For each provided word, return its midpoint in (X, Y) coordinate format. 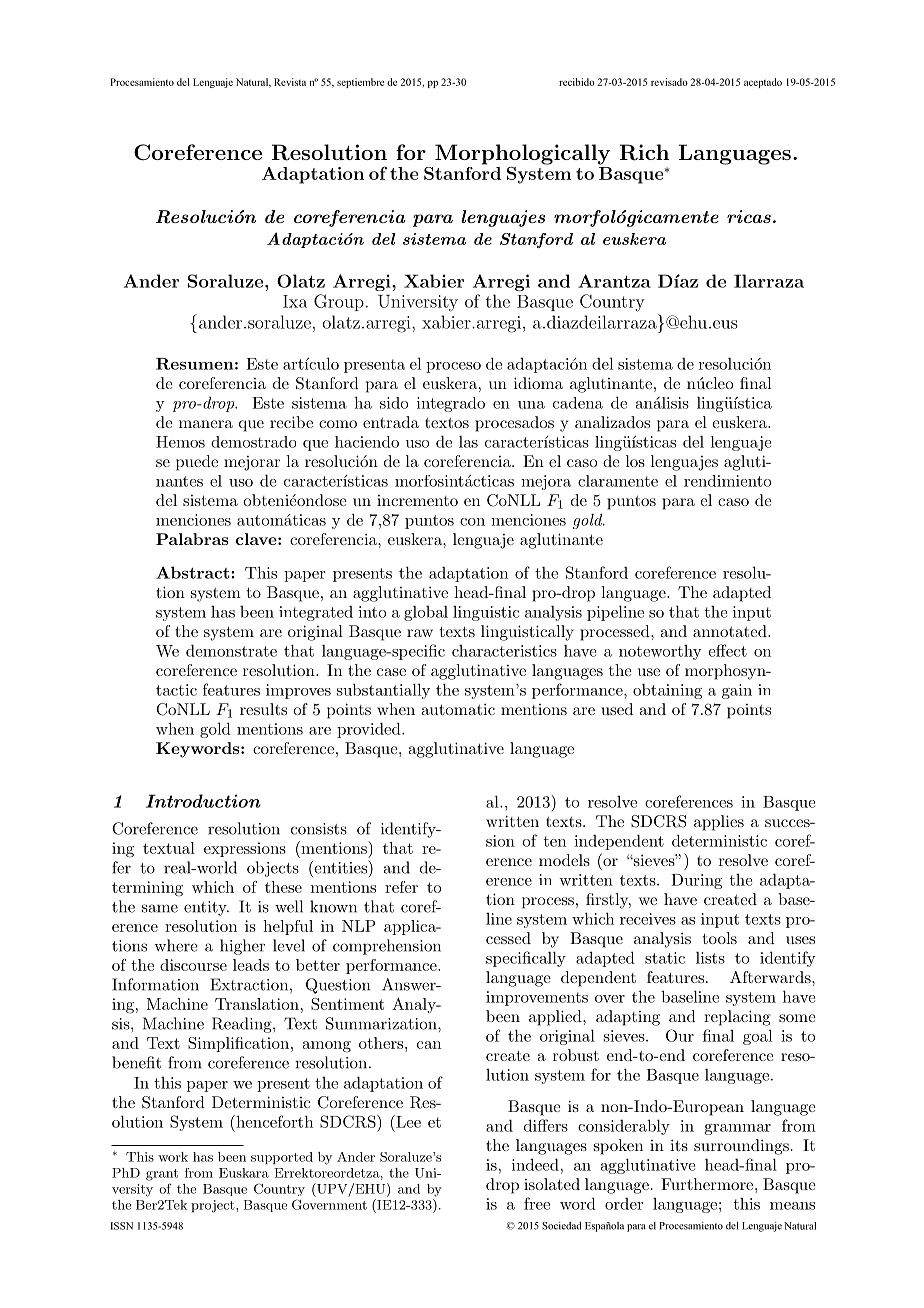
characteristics (504, 651)
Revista (290, 82)
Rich (644, 152)
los (635, 461)
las (468, 442)
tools (720, 938)
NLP (359, 926)
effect (727, 650)
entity (206, 908)
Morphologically (522, 154)
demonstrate (231, 650)
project (214, 1206)
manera (206, 424)
